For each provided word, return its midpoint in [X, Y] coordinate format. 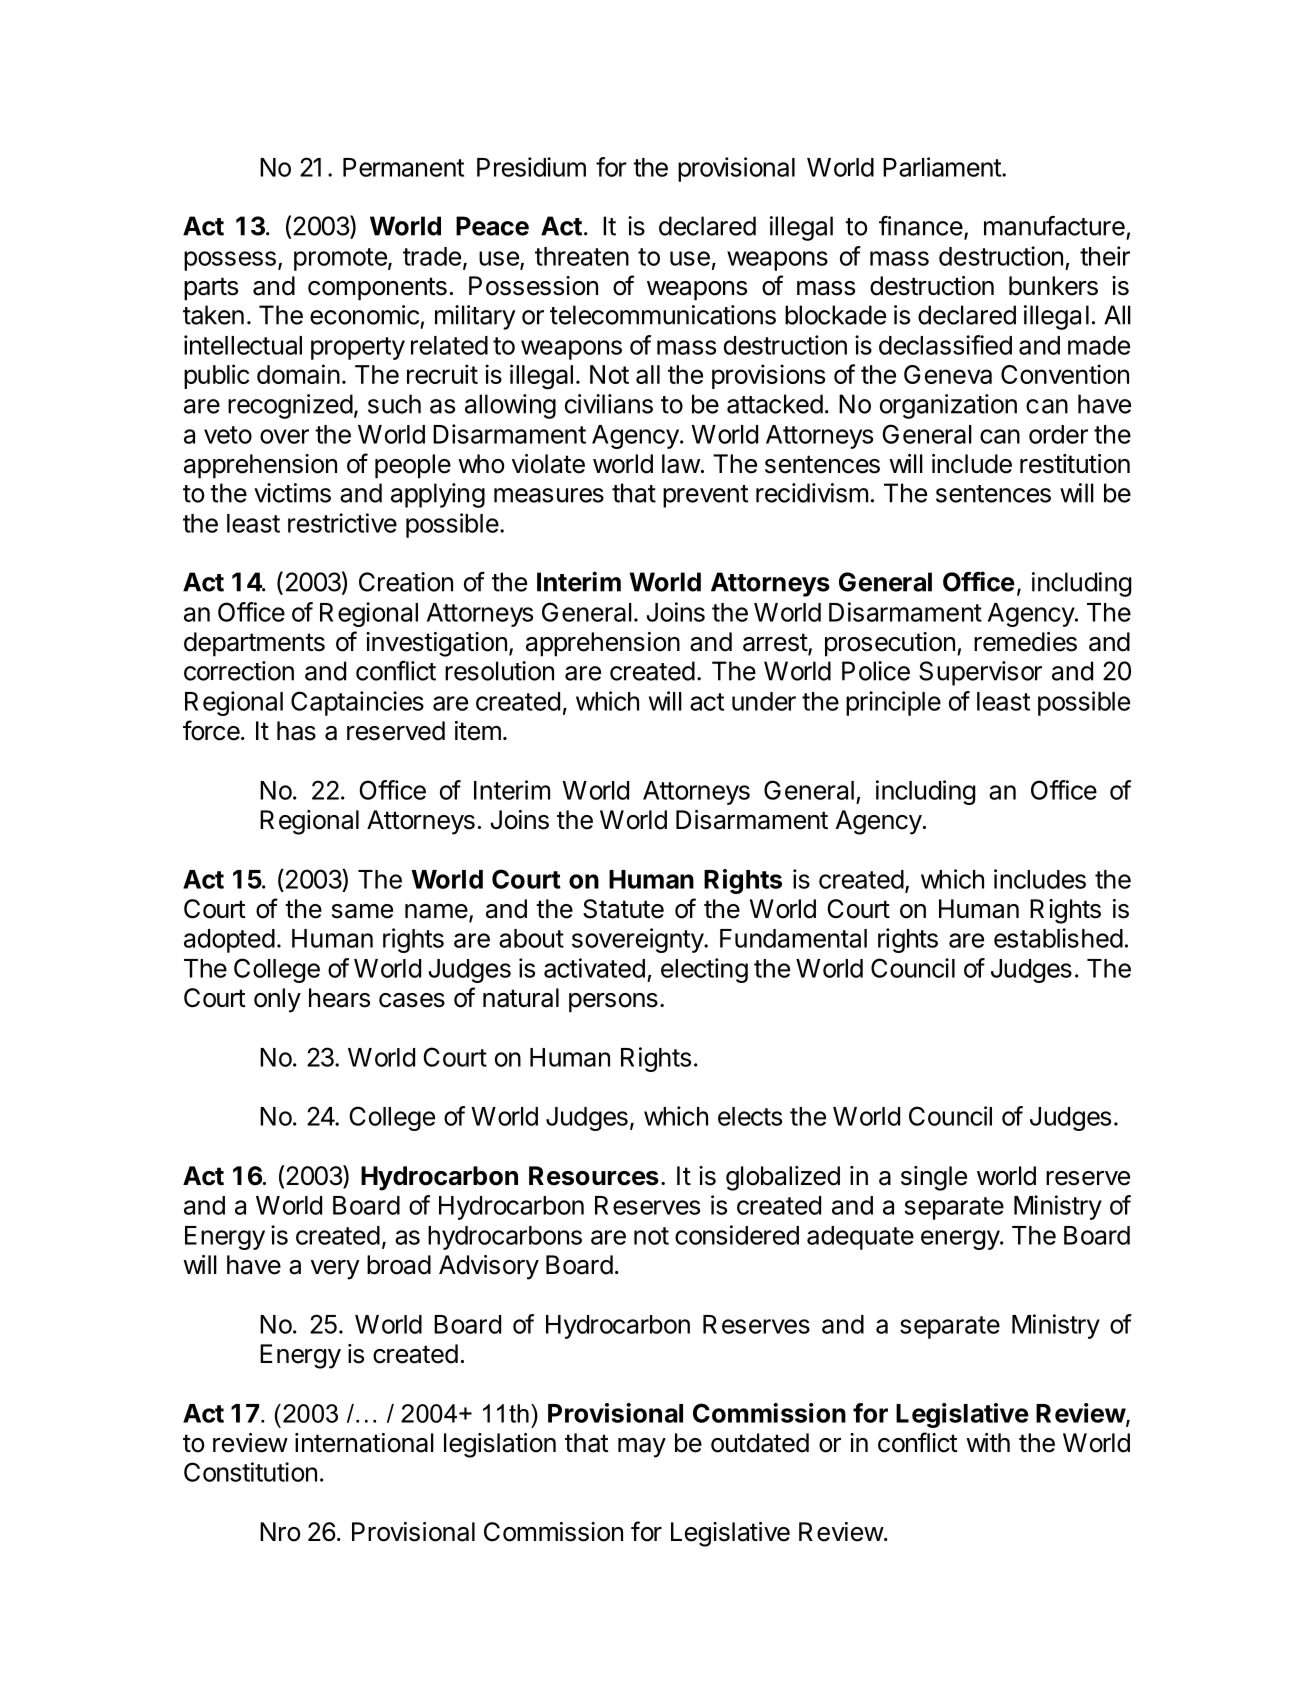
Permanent [403, 167]
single [934, 1178]
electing [704, 970]
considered [737, 1235]
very [335, 1270]
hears [339, 998]
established [1058, 938]
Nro [280, 1532]
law [681, 464]
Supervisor [980, 673]
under [764, 701]
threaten [582, 256]
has [296, 731]
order [1058, 434]
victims [292, 493]
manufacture [1054, 226]
